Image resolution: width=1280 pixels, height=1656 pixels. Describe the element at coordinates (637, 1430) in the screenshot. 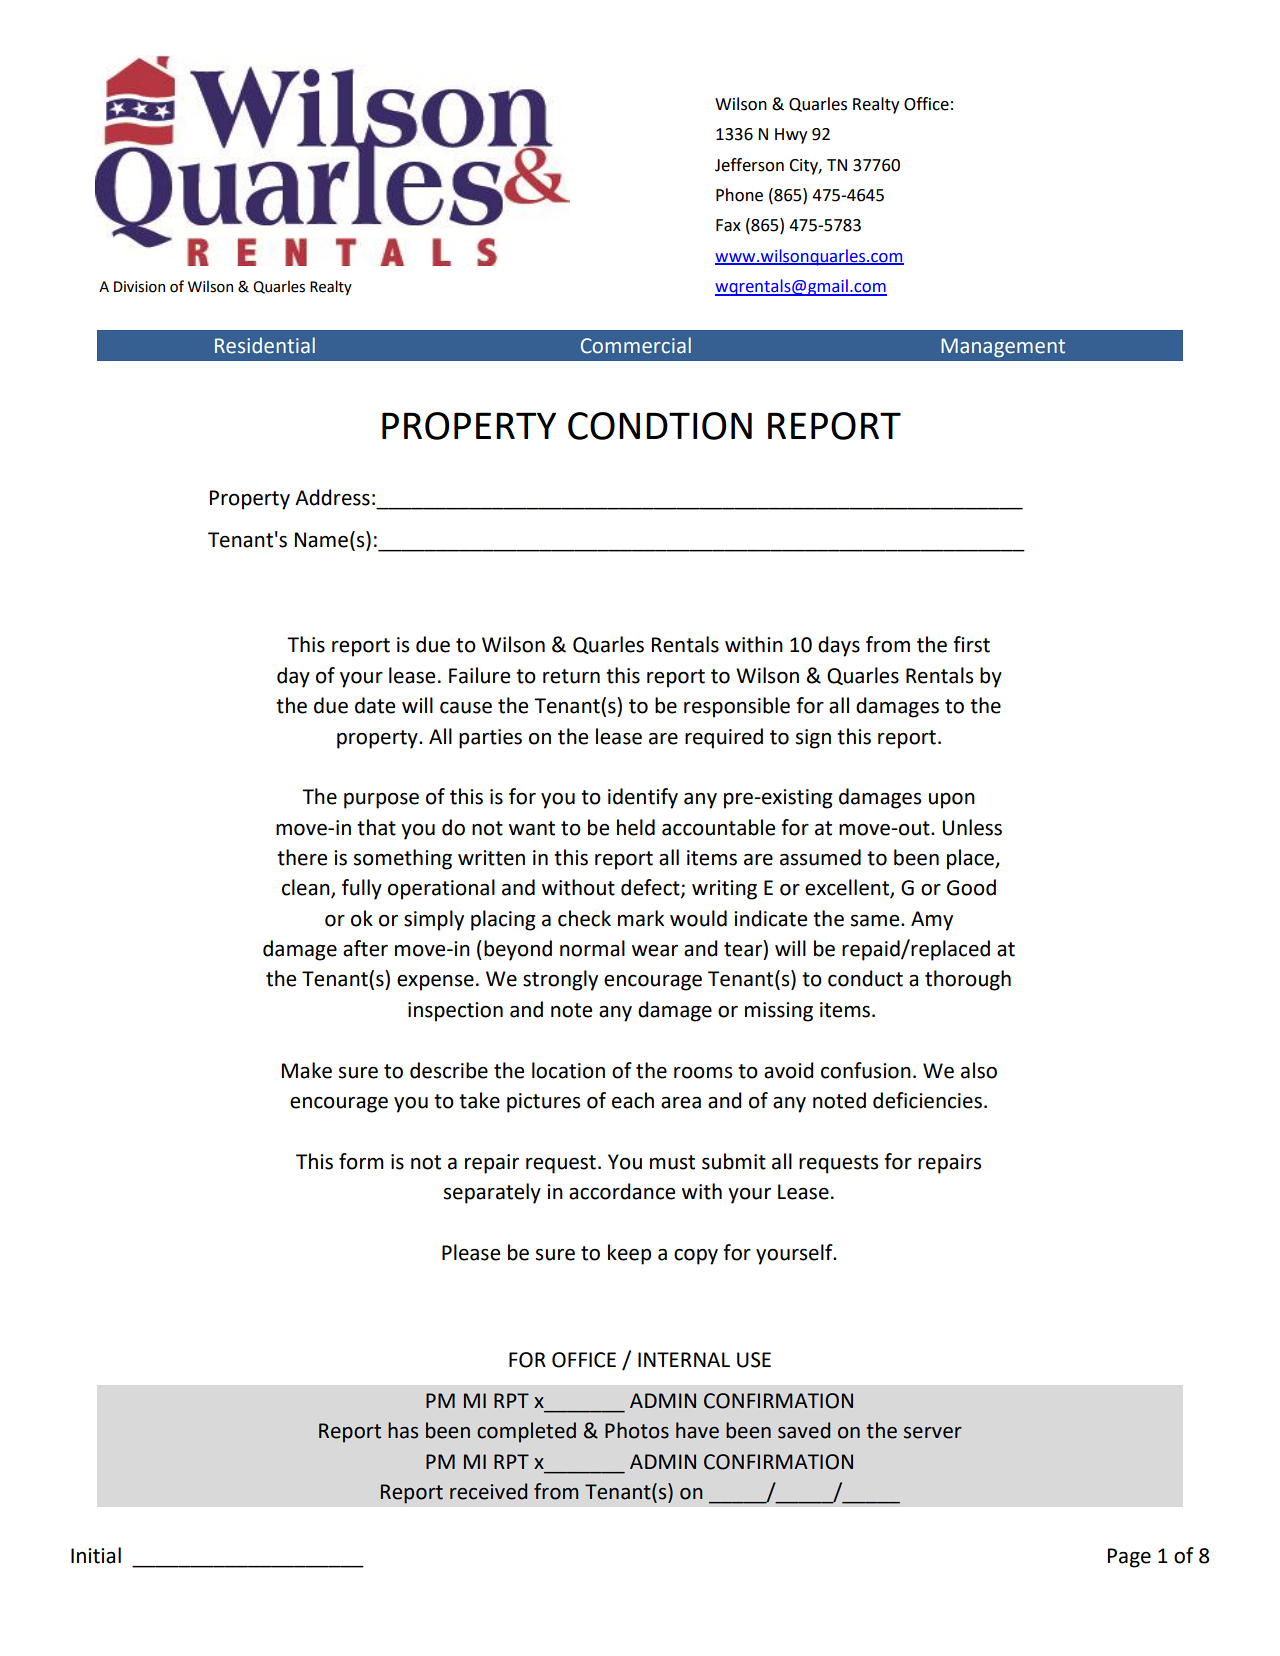

I see `Photos` at that location.
